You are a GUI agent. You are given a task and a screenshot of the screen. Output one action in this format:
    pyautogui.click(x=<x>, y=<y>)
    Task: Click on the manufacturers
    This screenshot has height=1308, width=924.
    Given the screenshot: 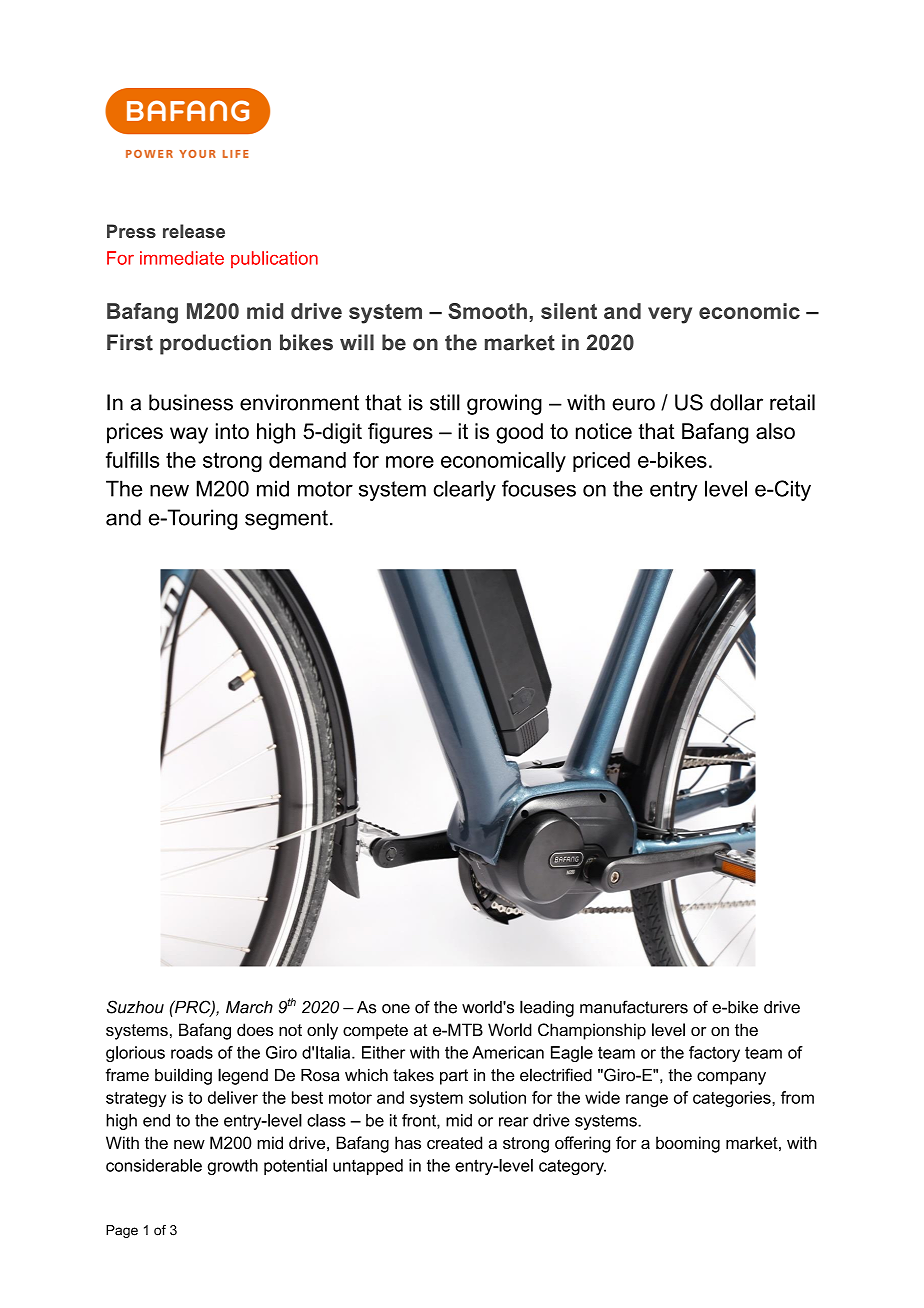 What is the action you would take?
    pyautogui.click(x=634, y=1007)
